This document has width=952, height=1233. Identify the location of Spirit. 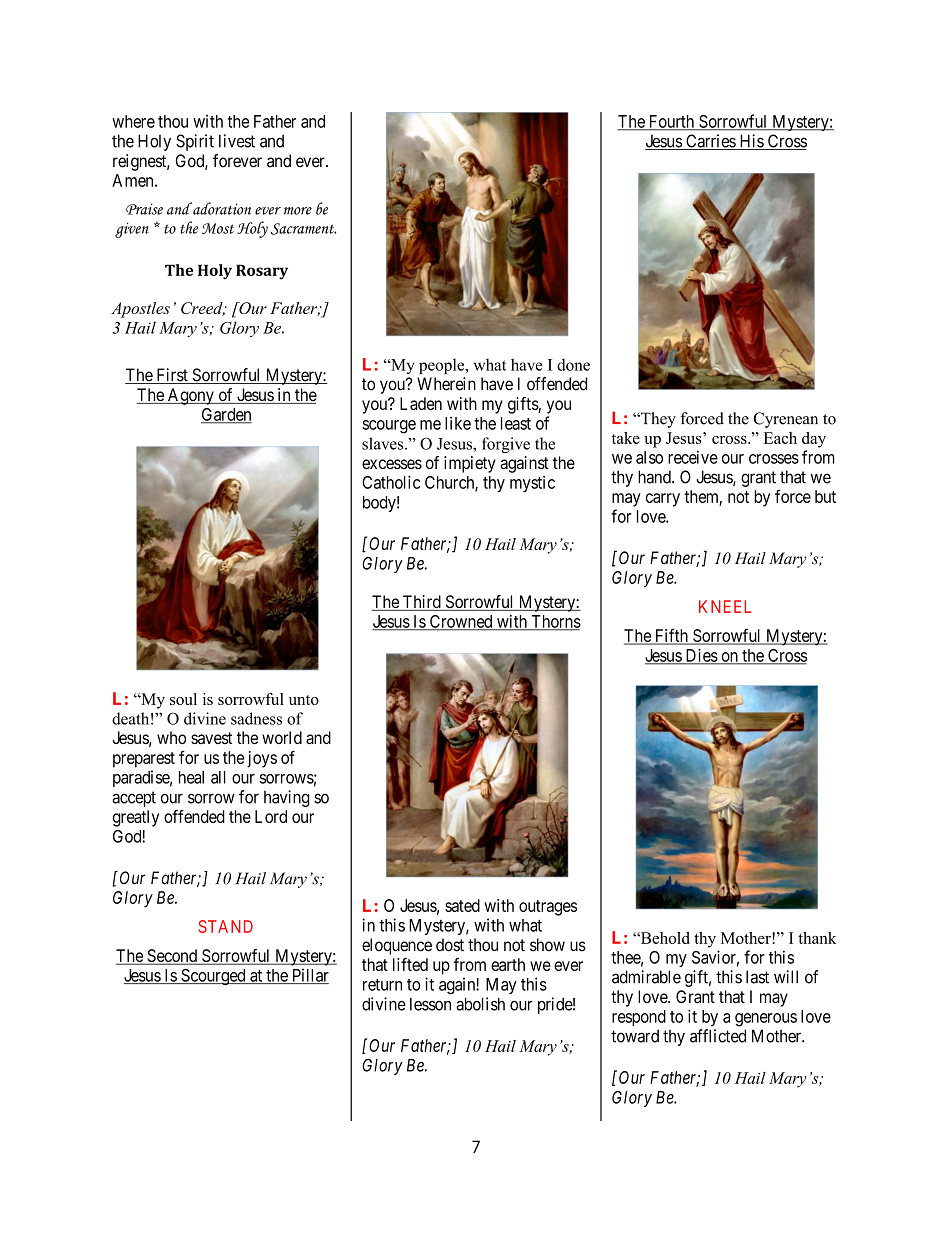
(195, 142).
